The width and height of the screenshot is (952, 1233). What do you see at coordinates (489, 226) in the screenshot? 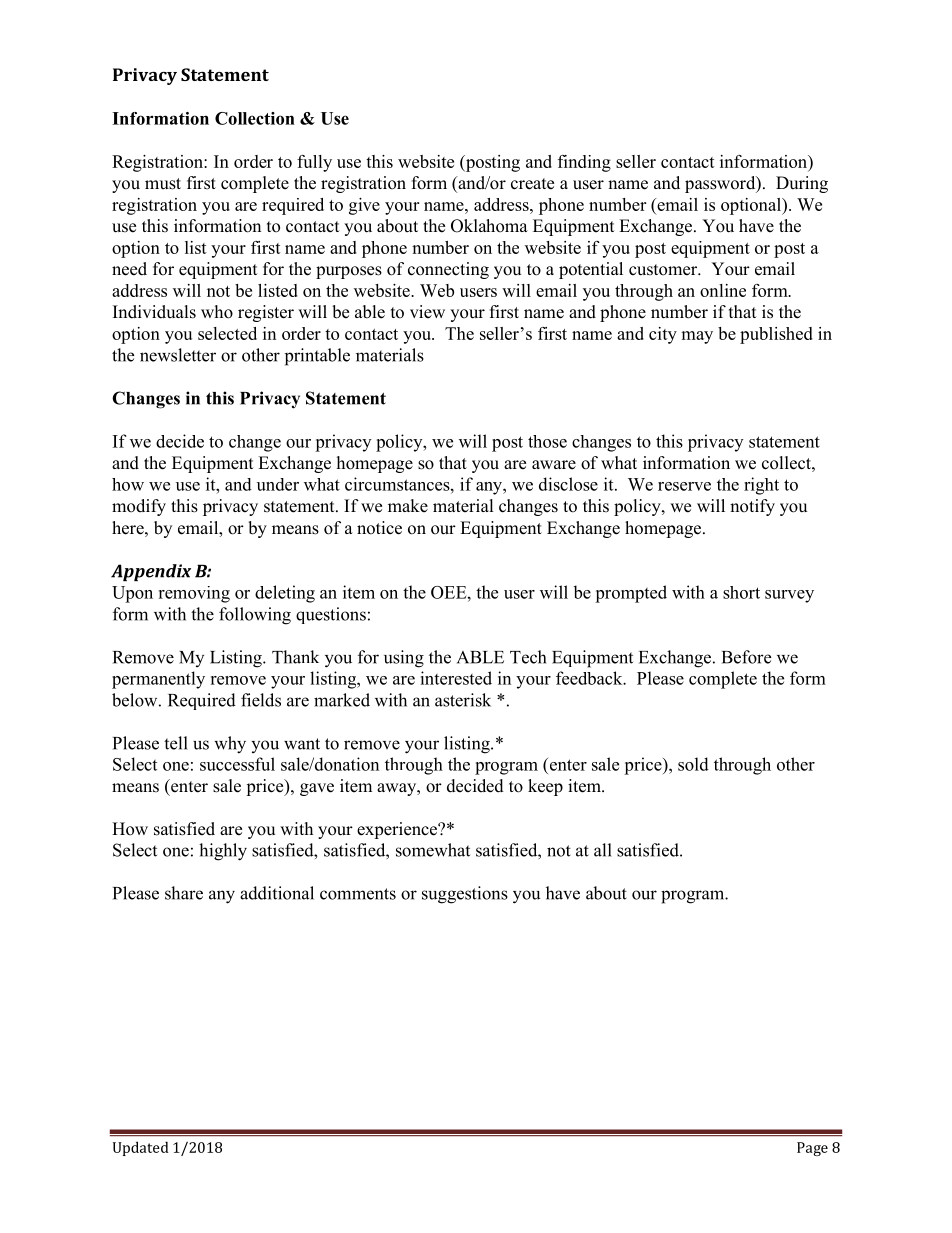
I see `Oklahoma` at bounding box center [489, 226].
